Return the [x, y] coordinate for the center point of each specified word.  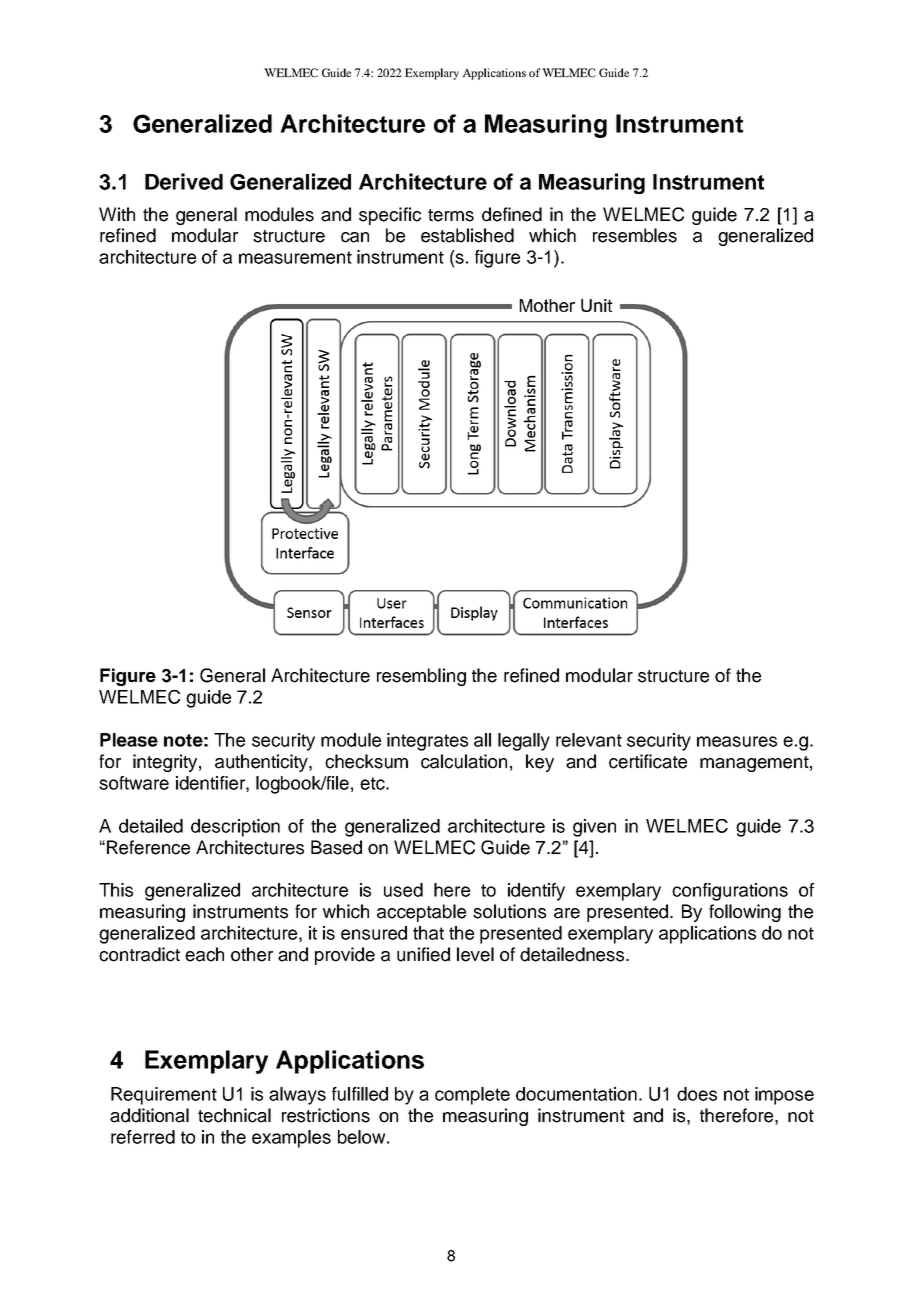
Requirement [164, 1096]
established [467, 235]
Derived [184, 181]
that [428, 933]
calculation [464, 761]
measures [737, 741]
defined [512, 214]
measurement [295, 257]
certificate [648, 761]
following [745, 913]
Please [129, 740]
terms [451, 215]
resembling [421, 677]
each [204, 954]
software [134, 783]
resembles [635, 235]
